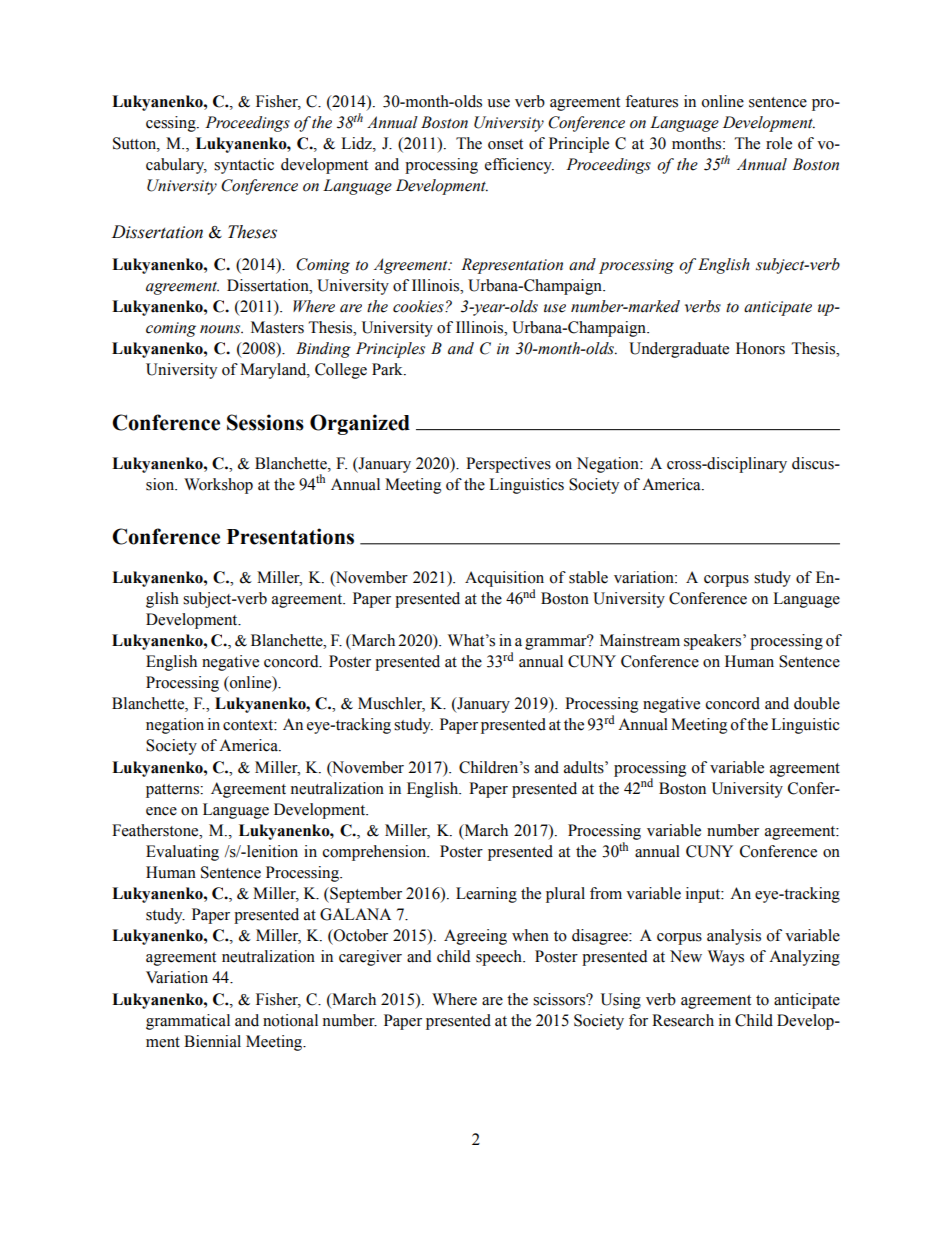  Describe the element at coordinates (512, 266) in the screenshot. I see `Representation` at that location.
